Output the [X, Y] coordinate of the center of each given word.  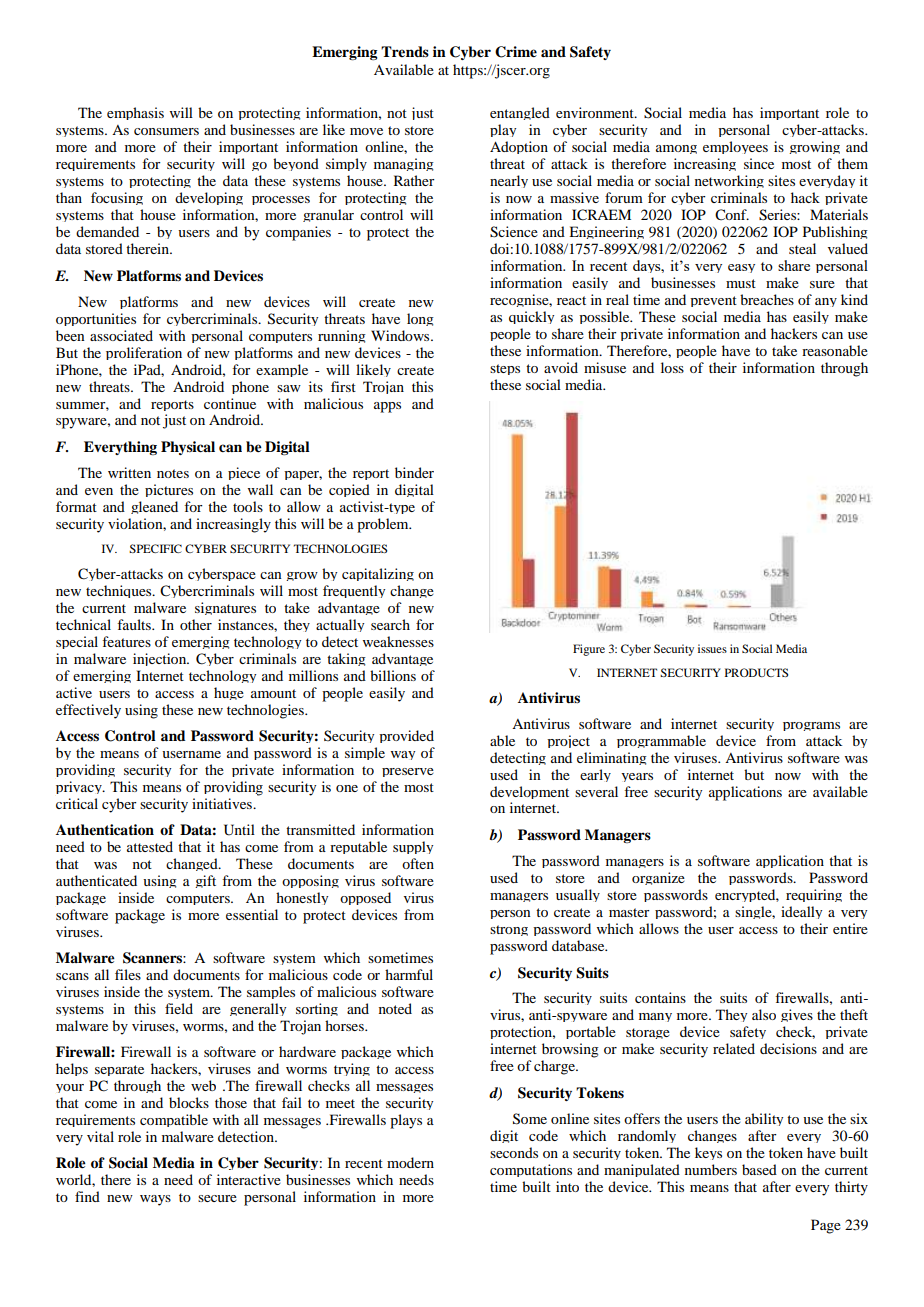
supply [413, 847]
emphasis [135, 113]
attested [150, 846]
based [759, 1169]
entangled [520, 113]
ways [155, 1200]
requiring [814, 895]
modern [410, 1162]
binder [414, 472]
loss [672, 367]
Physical [188, 448]
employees [735, 147]
